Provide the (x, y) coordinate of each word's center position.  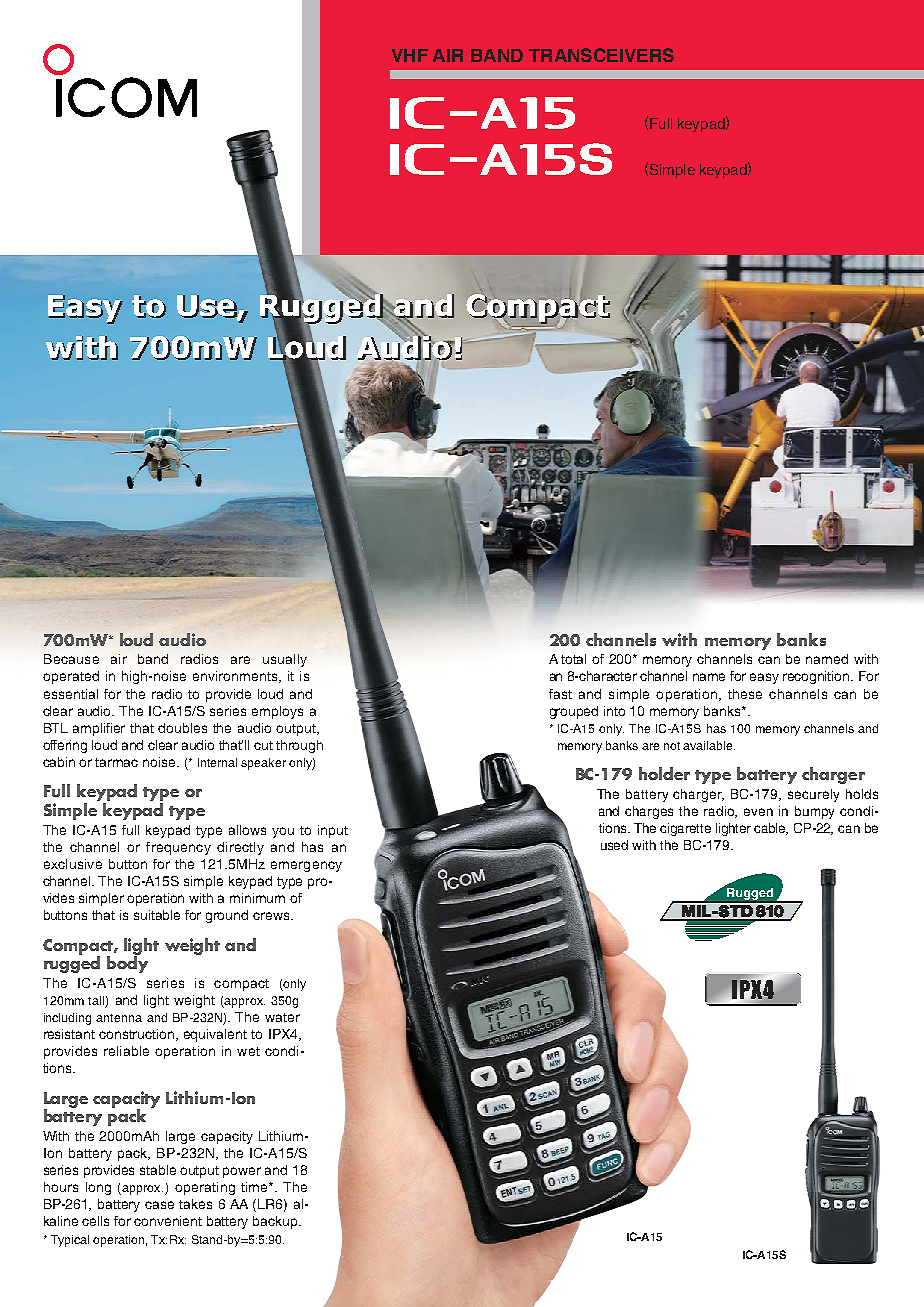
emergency (306, 866)
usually (285, 660)
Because (71, 659)
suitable (157, 915)
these (745, 694)
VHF (410, 55)
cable (771, 829)
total (573, 659)
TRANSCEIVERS (601, 55)
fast (560, 694)
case (159, 1205)
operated (71, 677)
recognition (817, 677)
